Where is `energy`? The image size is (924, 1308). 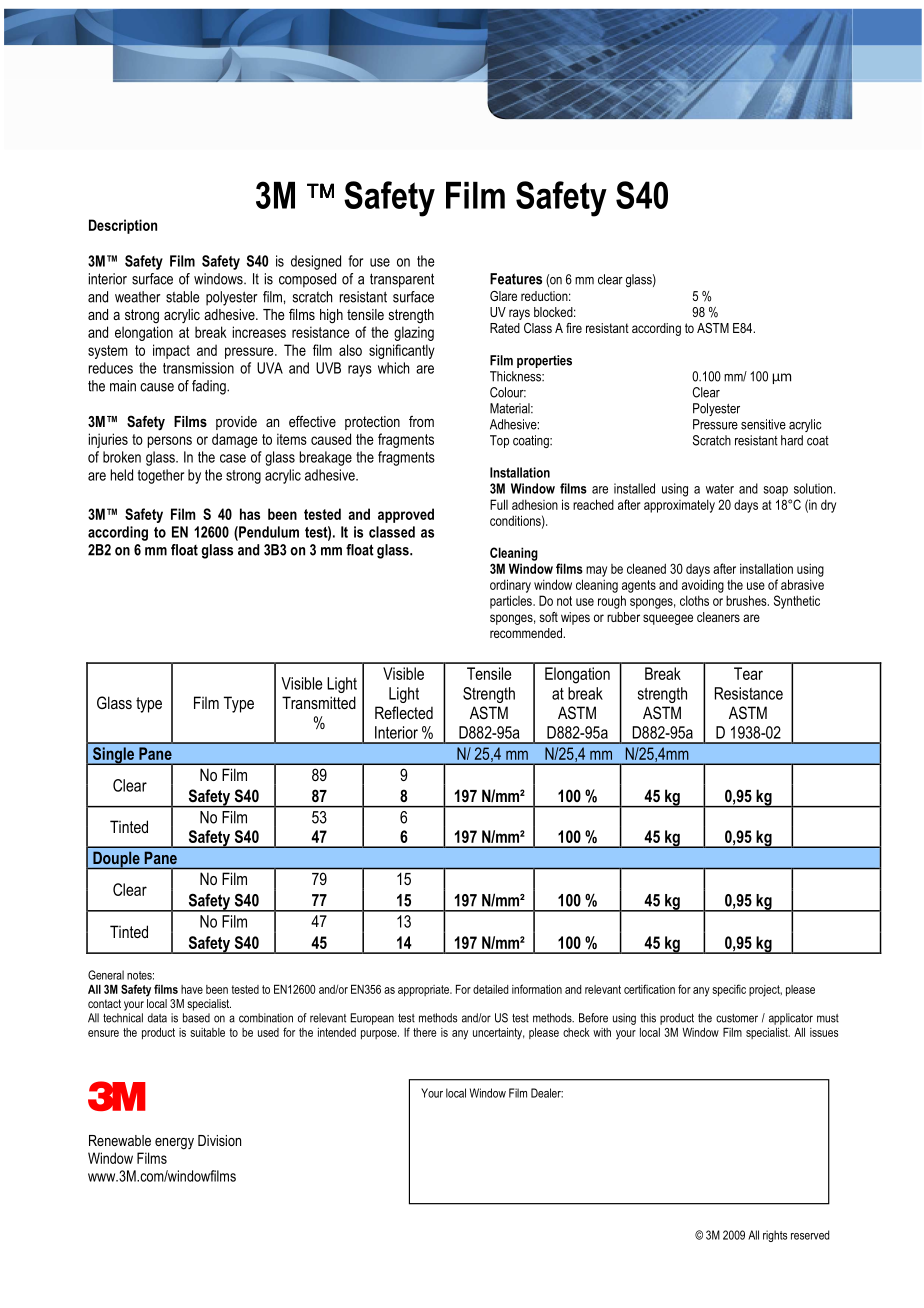 energy is located at coordinates (174, 1144).
